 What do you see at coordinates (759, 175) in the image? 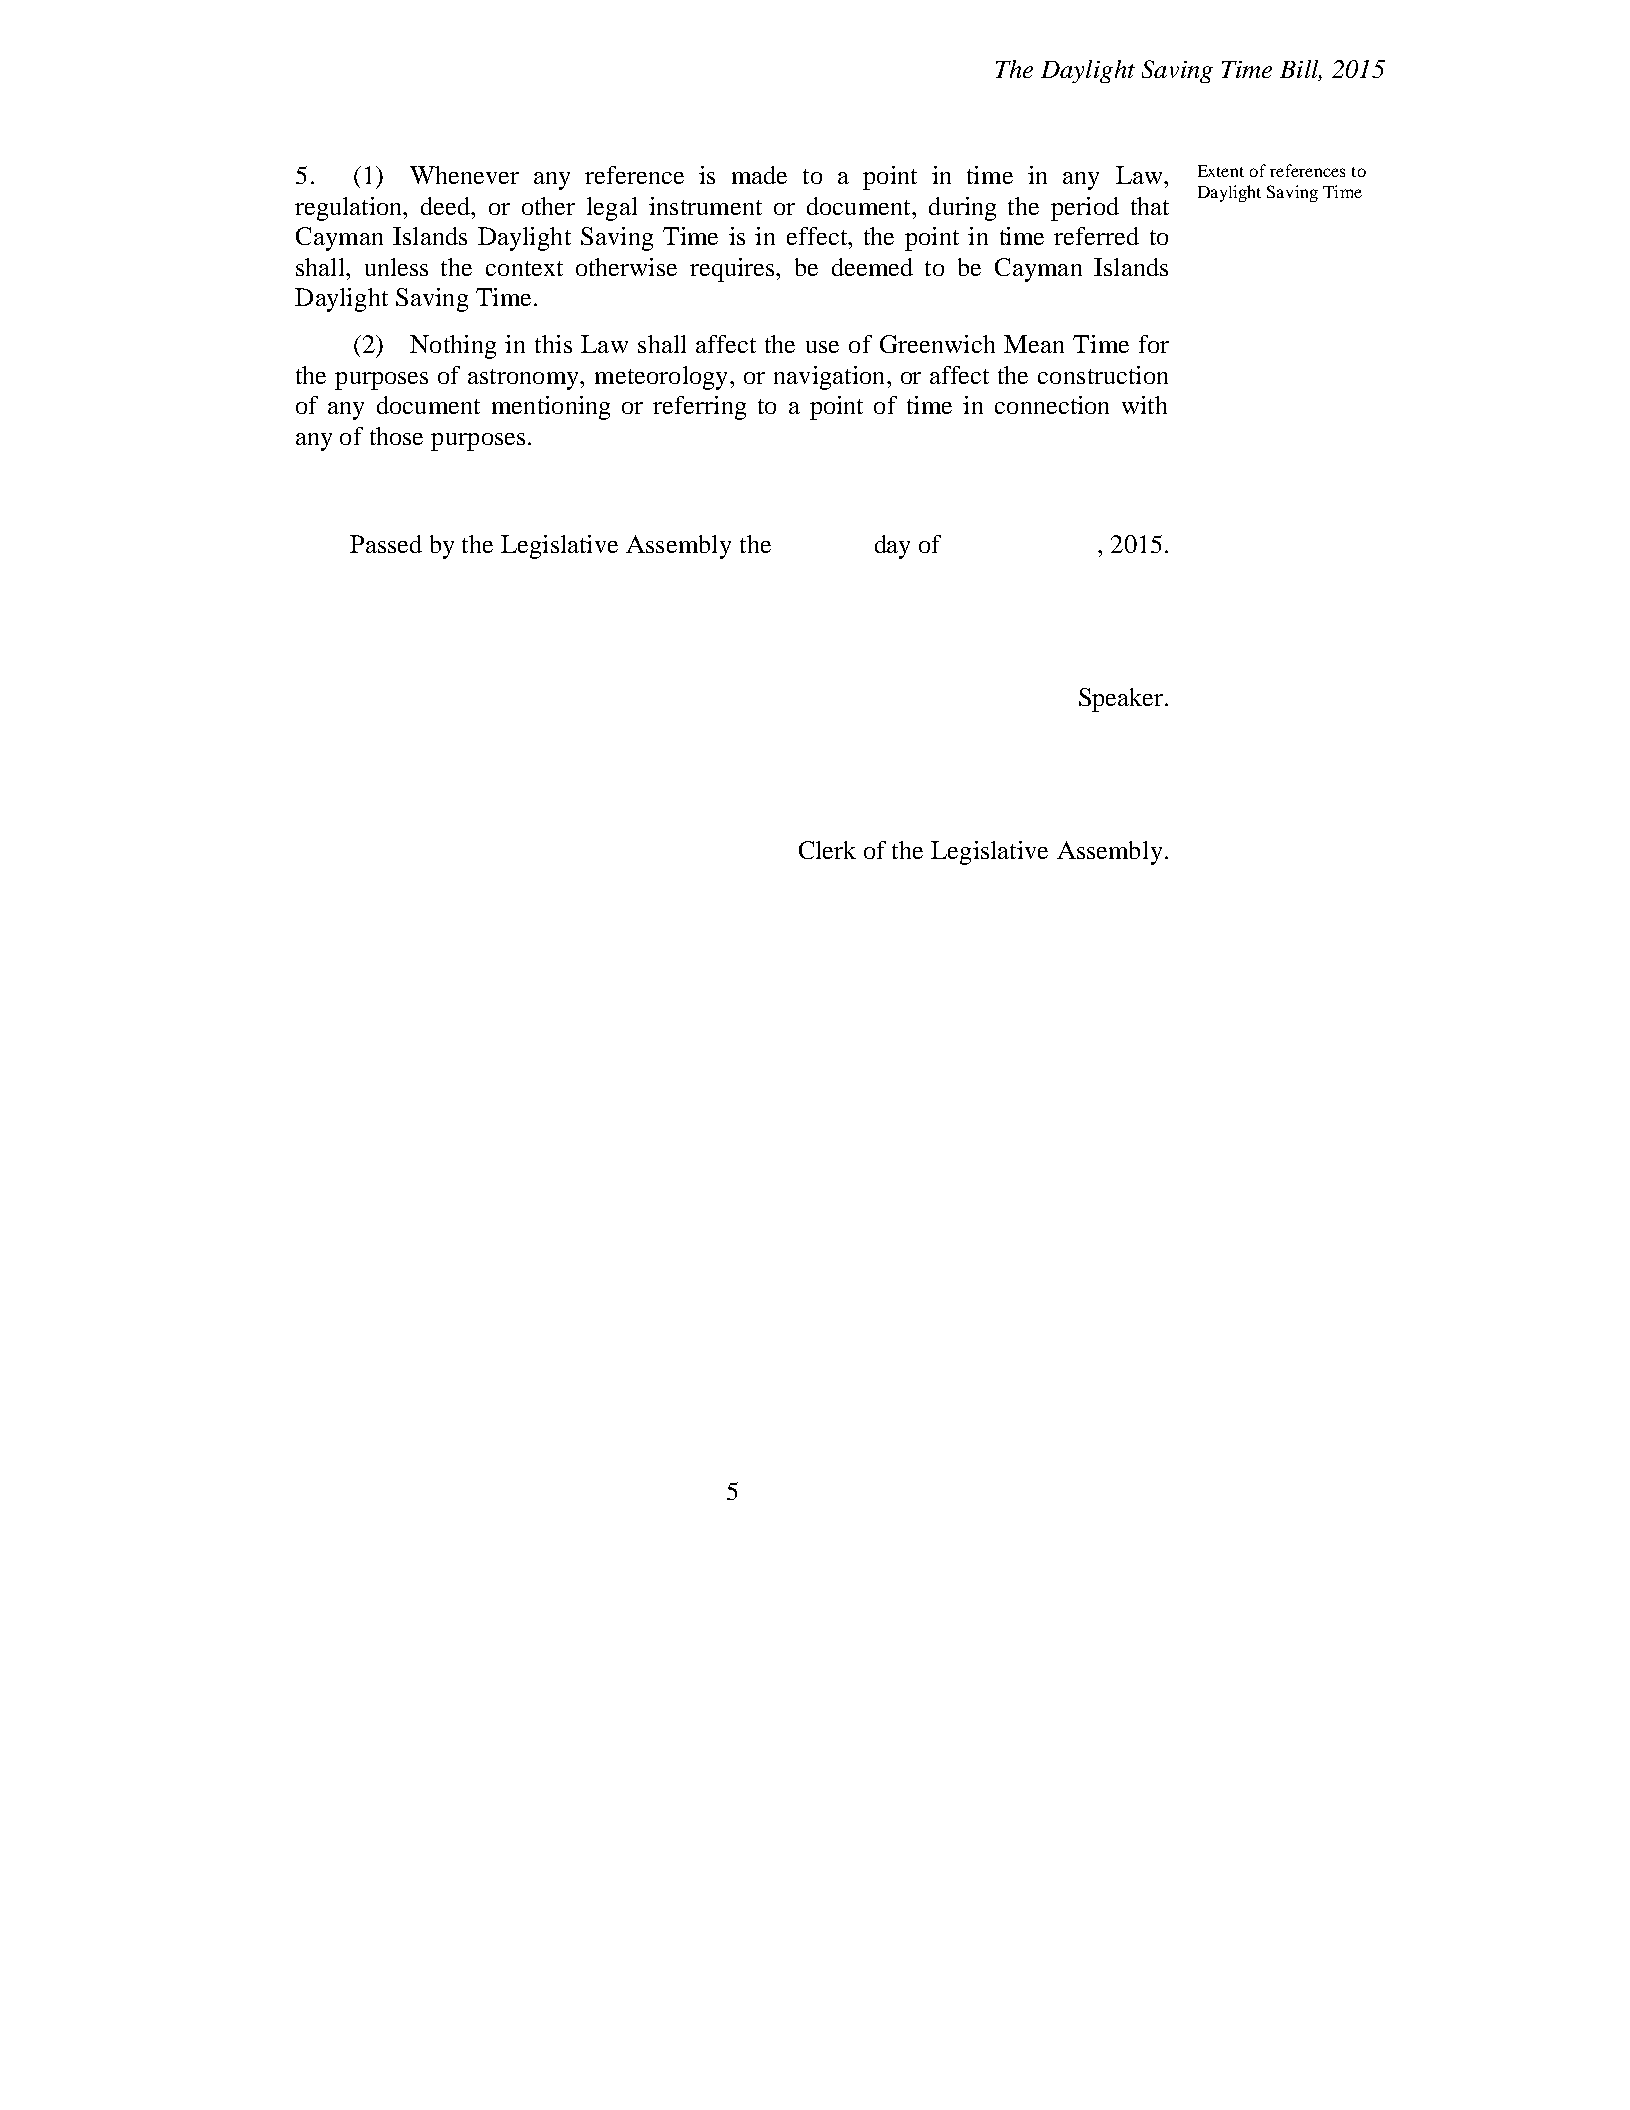
I see `made` at bounding box center [759, 175].
